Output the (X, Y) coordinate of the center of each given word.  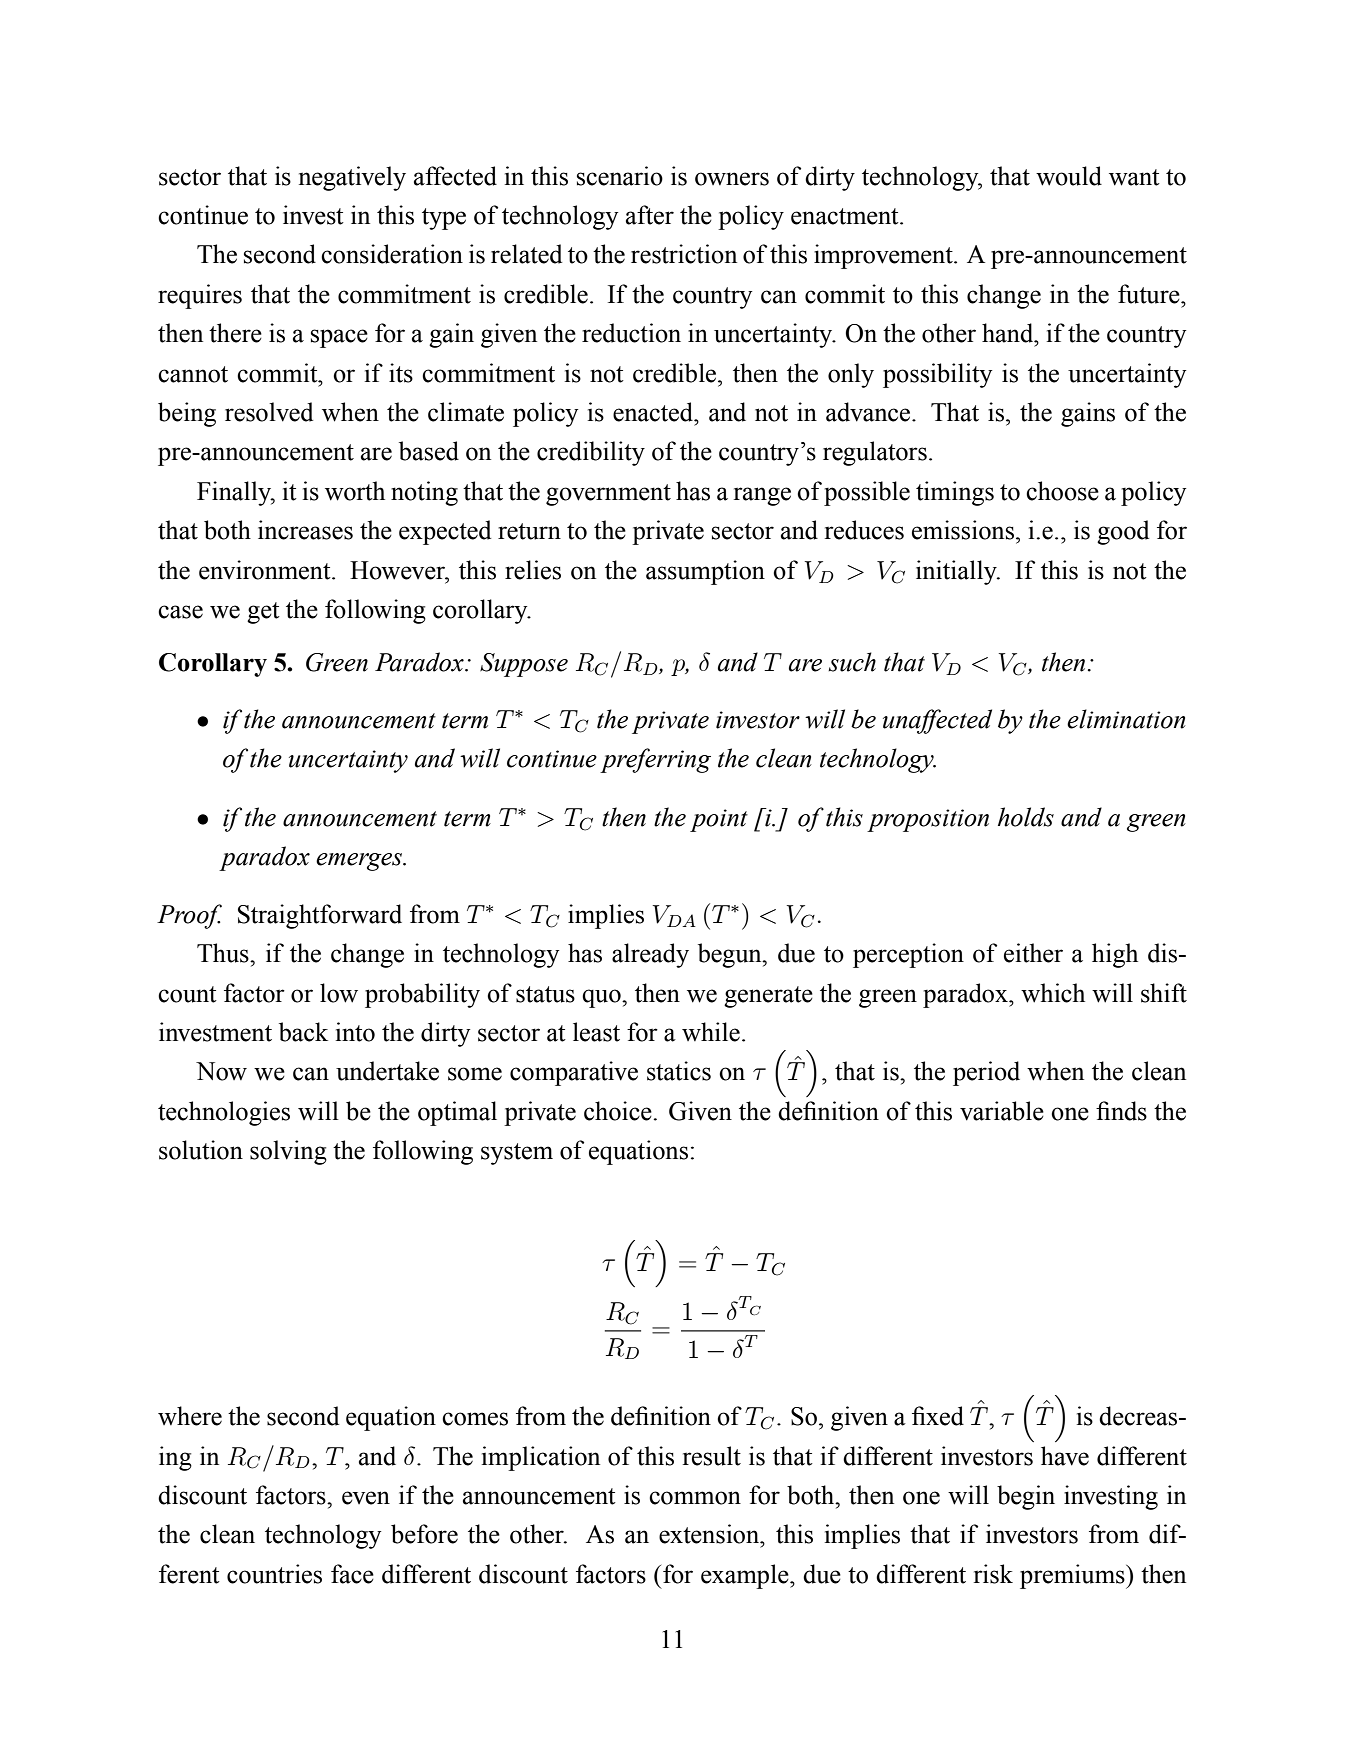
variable (1002, 1111)
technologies (224, 1113)
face (352, 1574)
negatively (352, 178)
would (1069, 176)
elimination (1126, 719)
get (263, 613)
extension (710, 1534)
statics (679, 1071)
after (650, 215)
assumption (705, 572)
